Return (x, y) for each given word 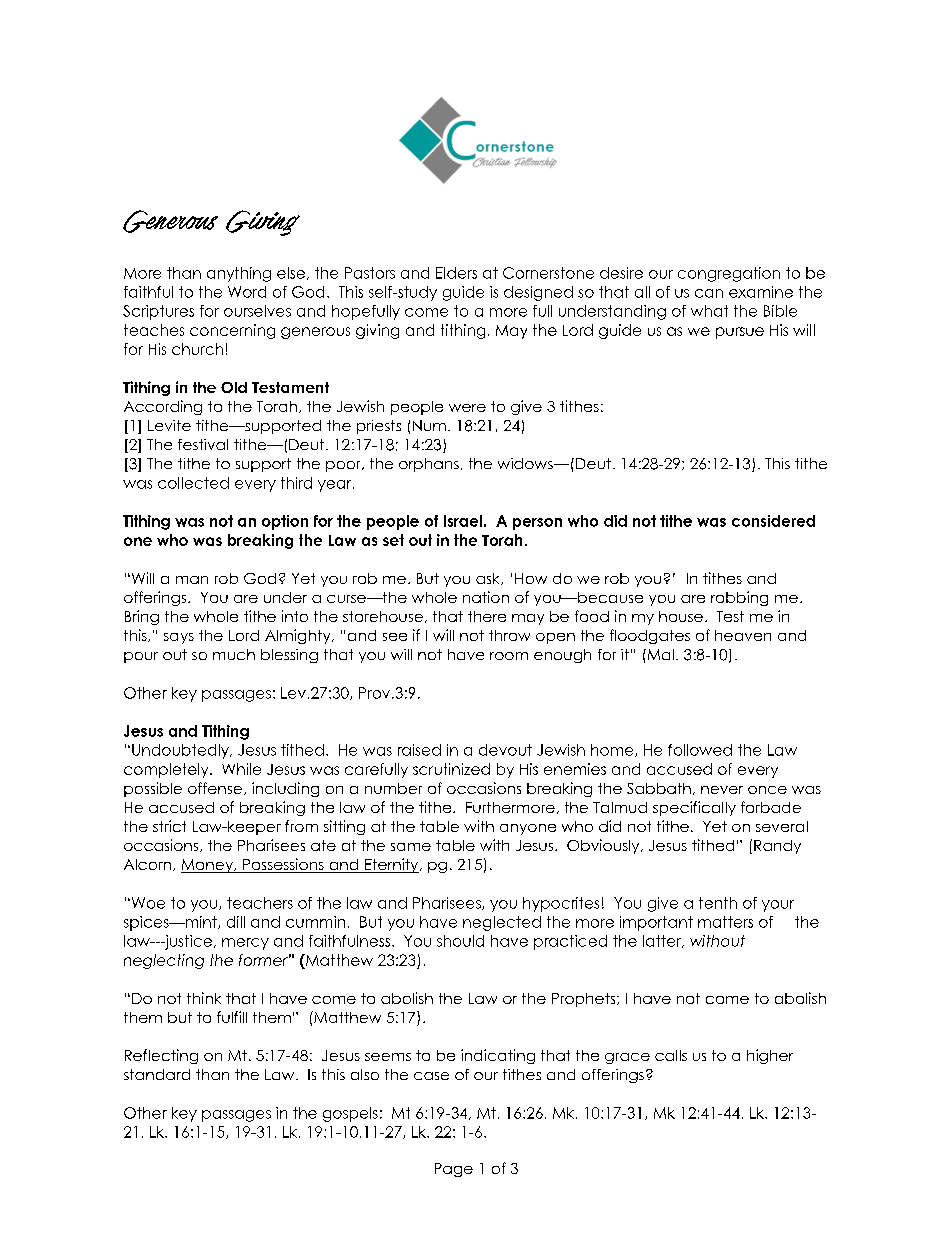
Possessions (283, 865)
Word (247, 292)
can (709, 293)
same (411, 847)
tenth (718, 903)
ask (489, 579)
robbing (739, 598)
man (192, 580)
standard (157, 1074)
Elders (456, 273)
